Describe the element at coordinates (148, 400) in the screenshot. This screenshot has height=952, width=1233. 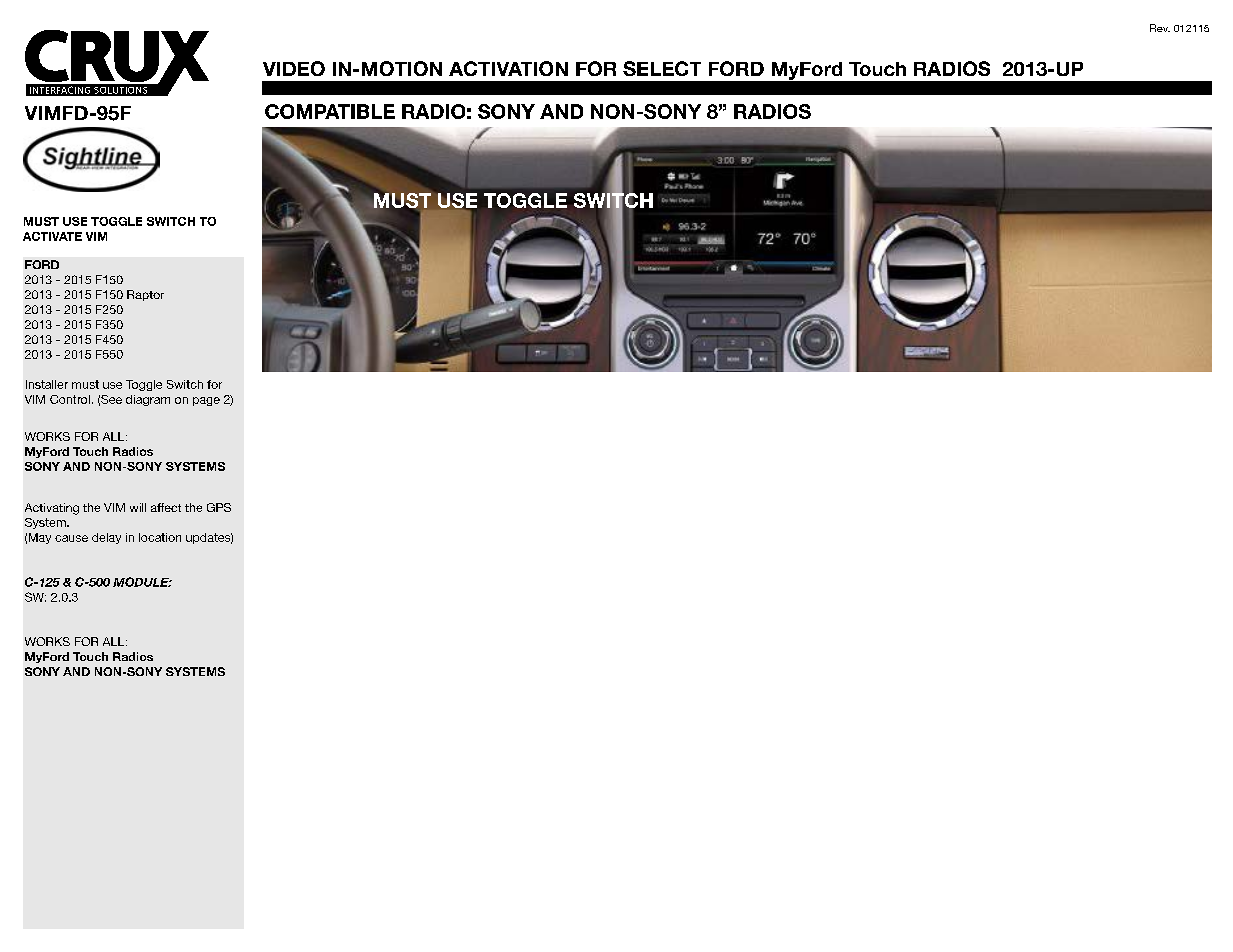
I see `diagram` at that location.
